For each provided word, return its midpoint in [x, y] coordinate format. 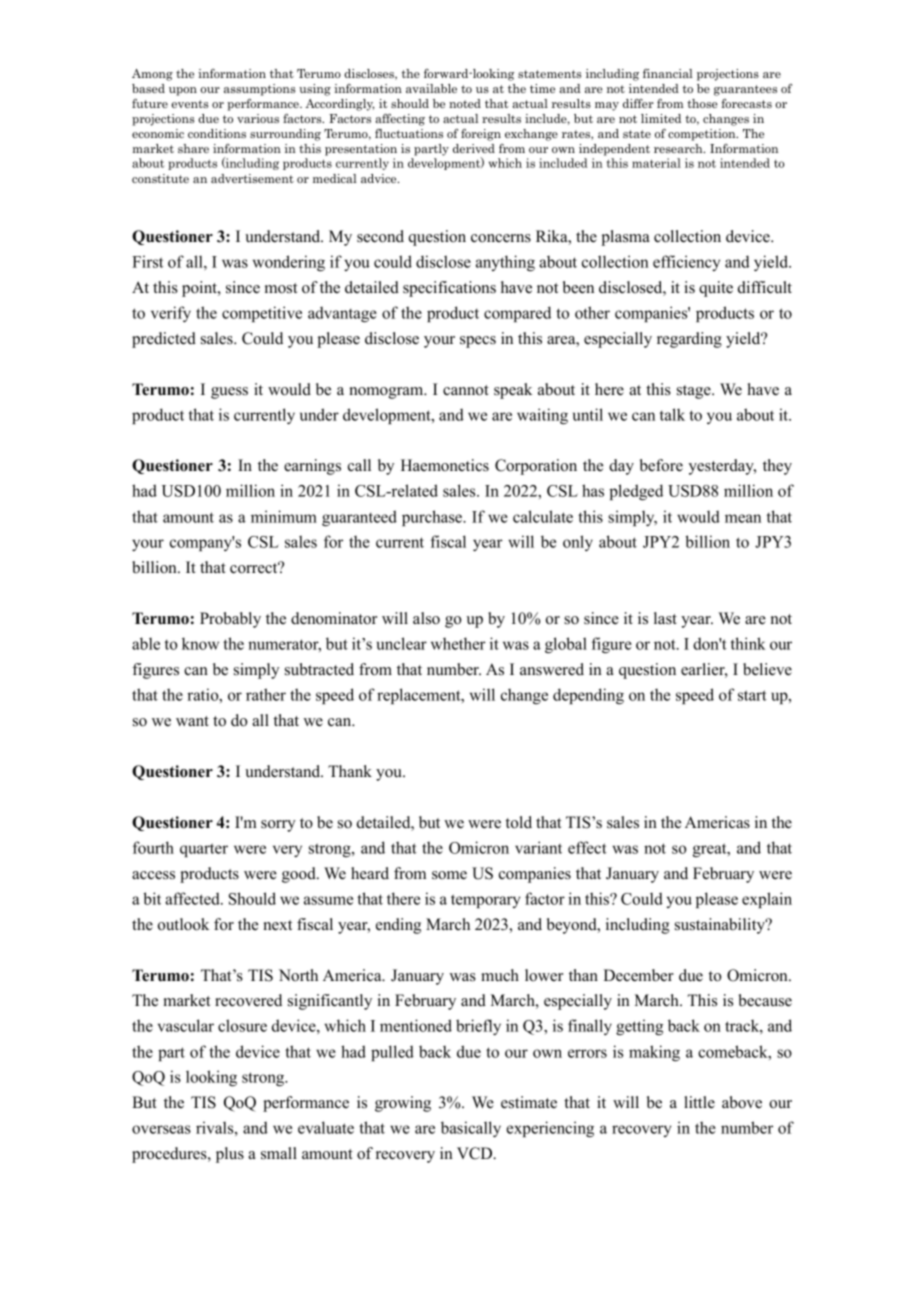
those [702, 103]
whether [458, 643]
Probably [230, 620]
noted [465, 103]
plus [230, 1155]
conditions [217, 133]
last [665, 618]
